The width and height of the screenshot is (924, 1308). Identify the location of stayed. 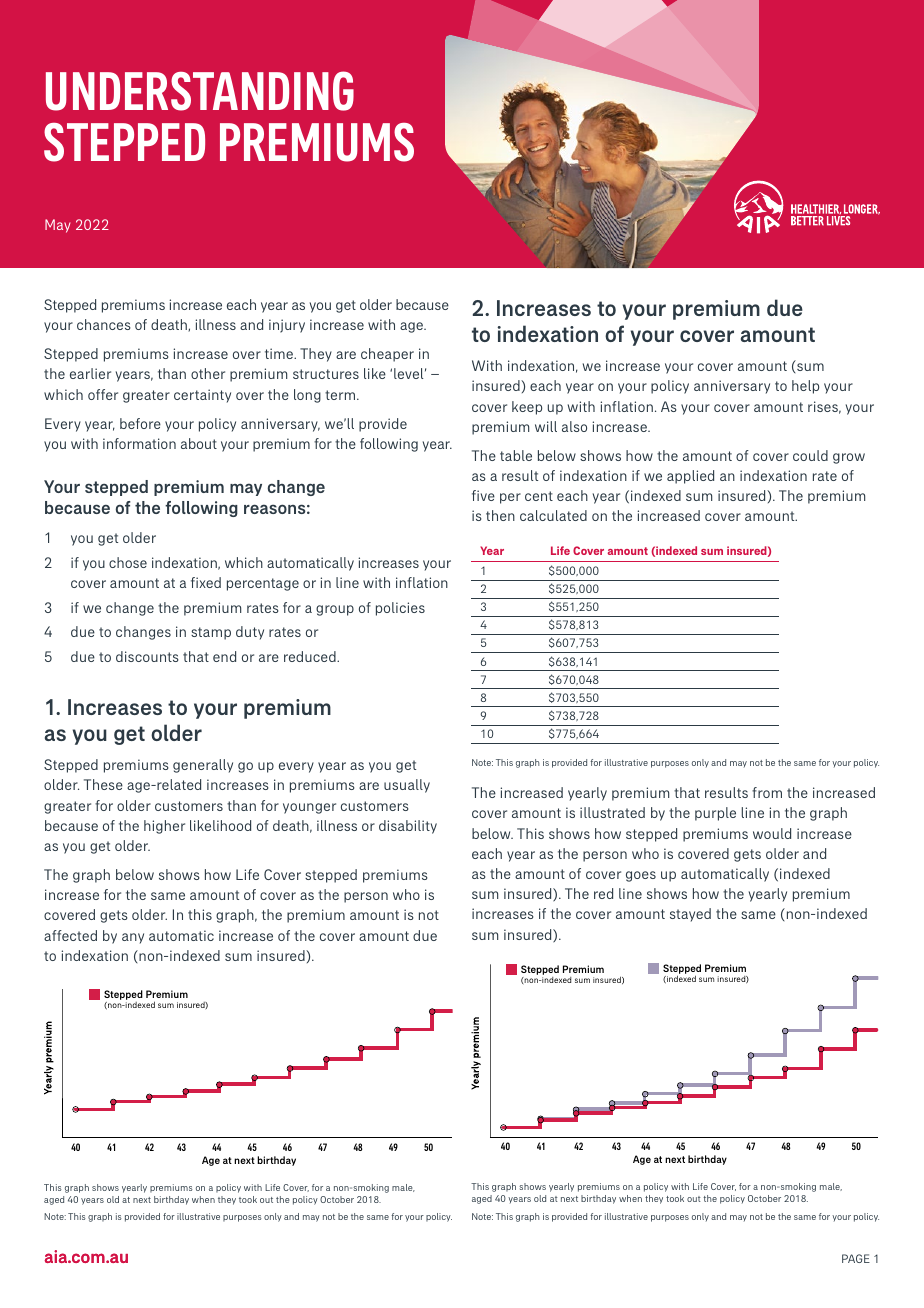
(690, 915).
